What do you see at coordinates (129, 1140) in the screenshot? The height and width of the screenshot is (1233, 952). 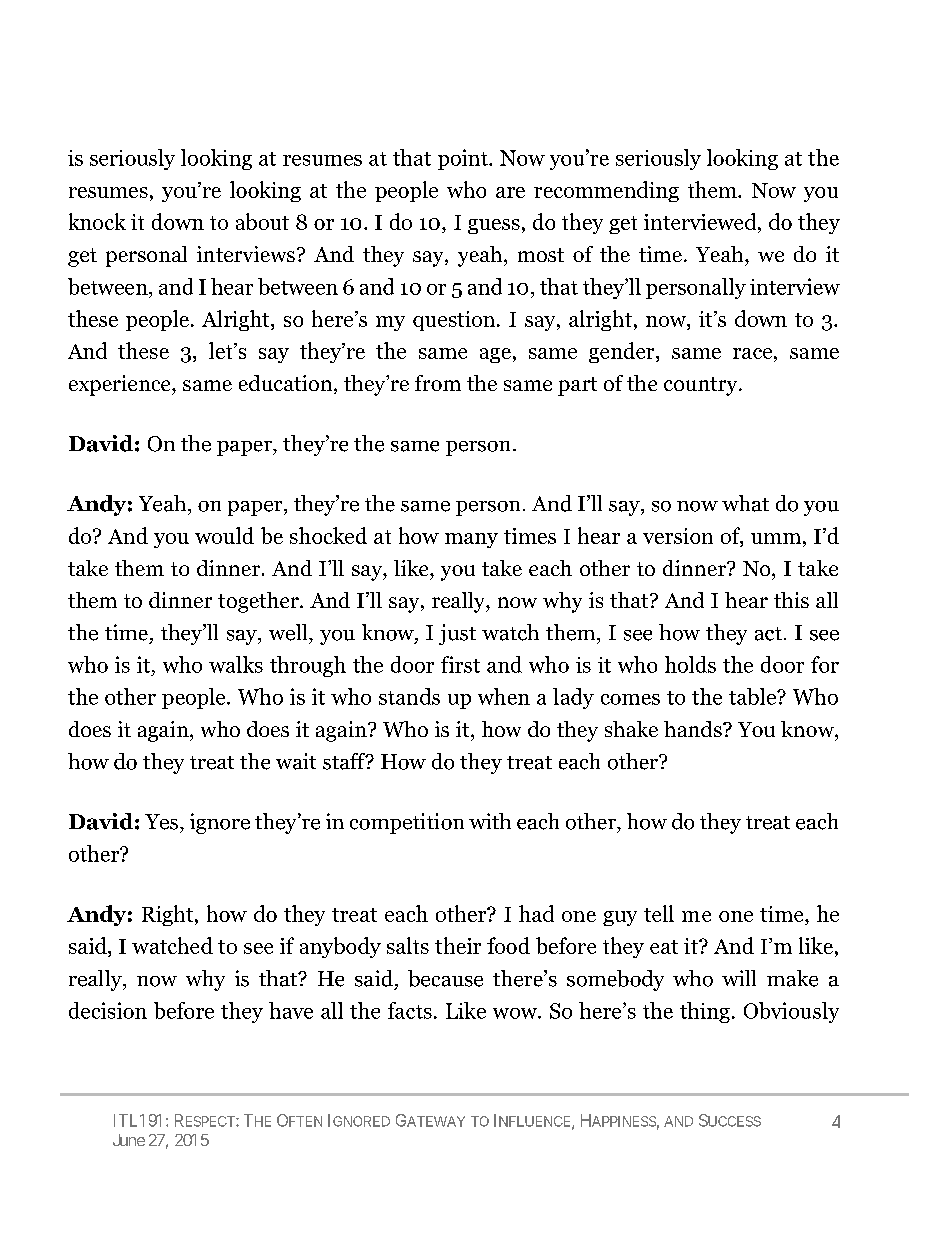 I see `June` at bounding box center [129, 1140].
